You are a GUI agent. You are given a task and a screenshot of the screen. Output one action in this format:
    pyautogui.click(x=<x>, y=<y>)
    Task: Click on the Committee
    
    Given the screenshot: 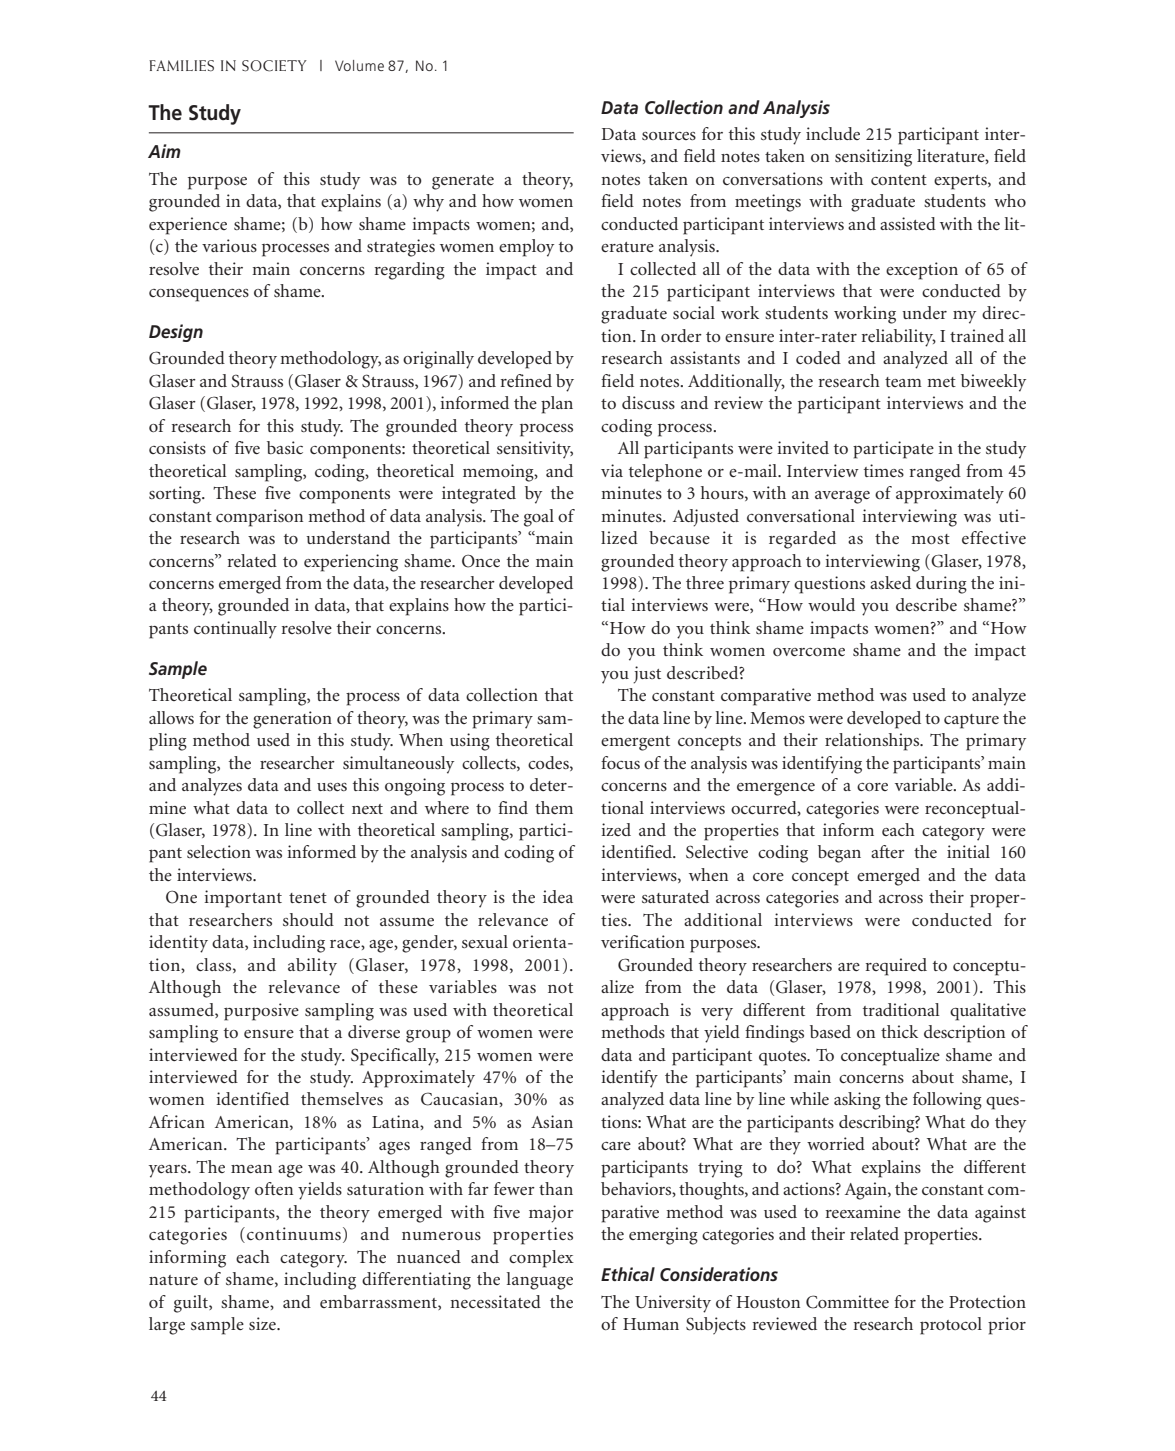 What is the action you would take?
    pyautogui.click(x=847, y=1302)
